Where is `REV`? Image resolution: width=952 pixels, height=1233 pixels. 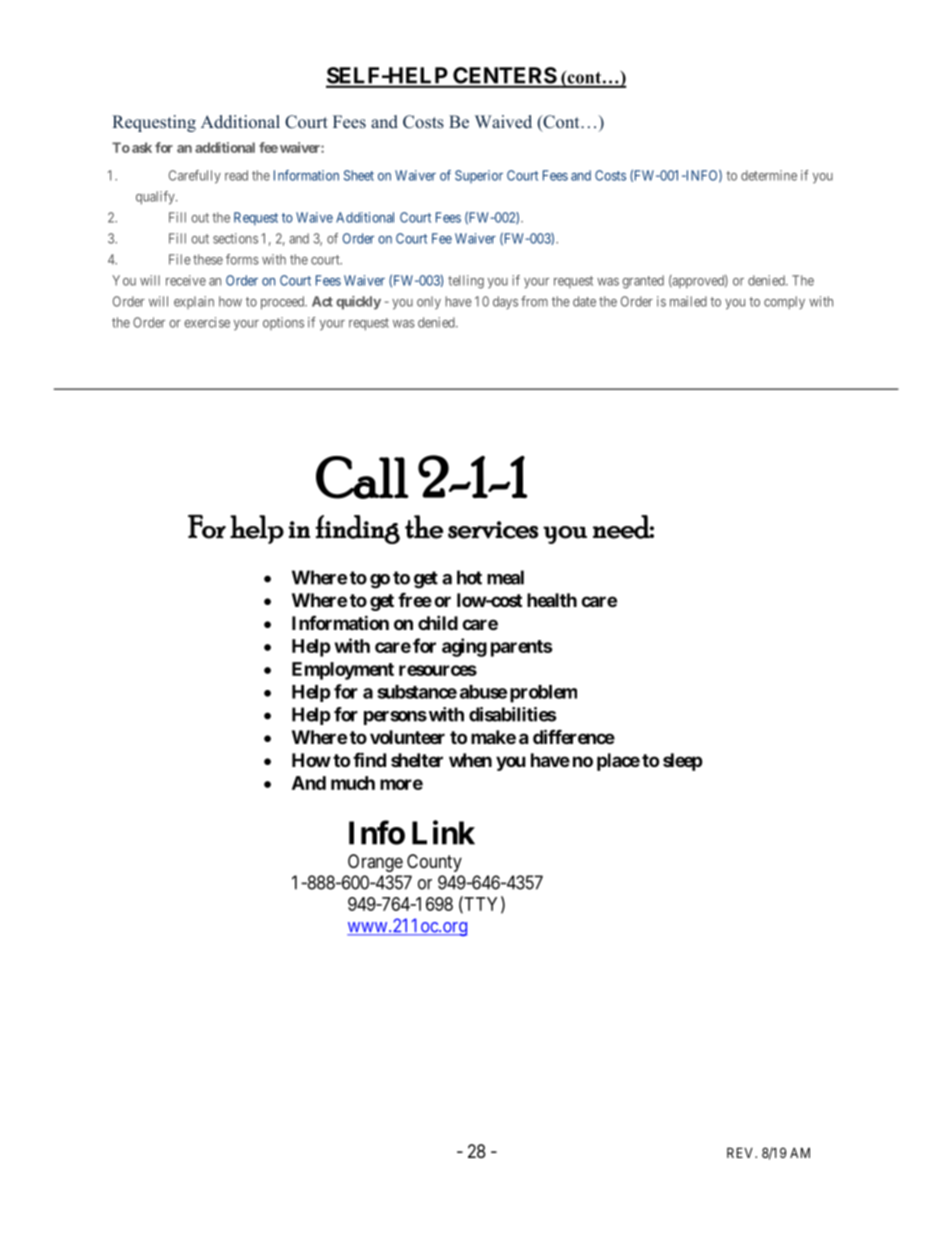 REV is located at coordinates (741, 1152).
